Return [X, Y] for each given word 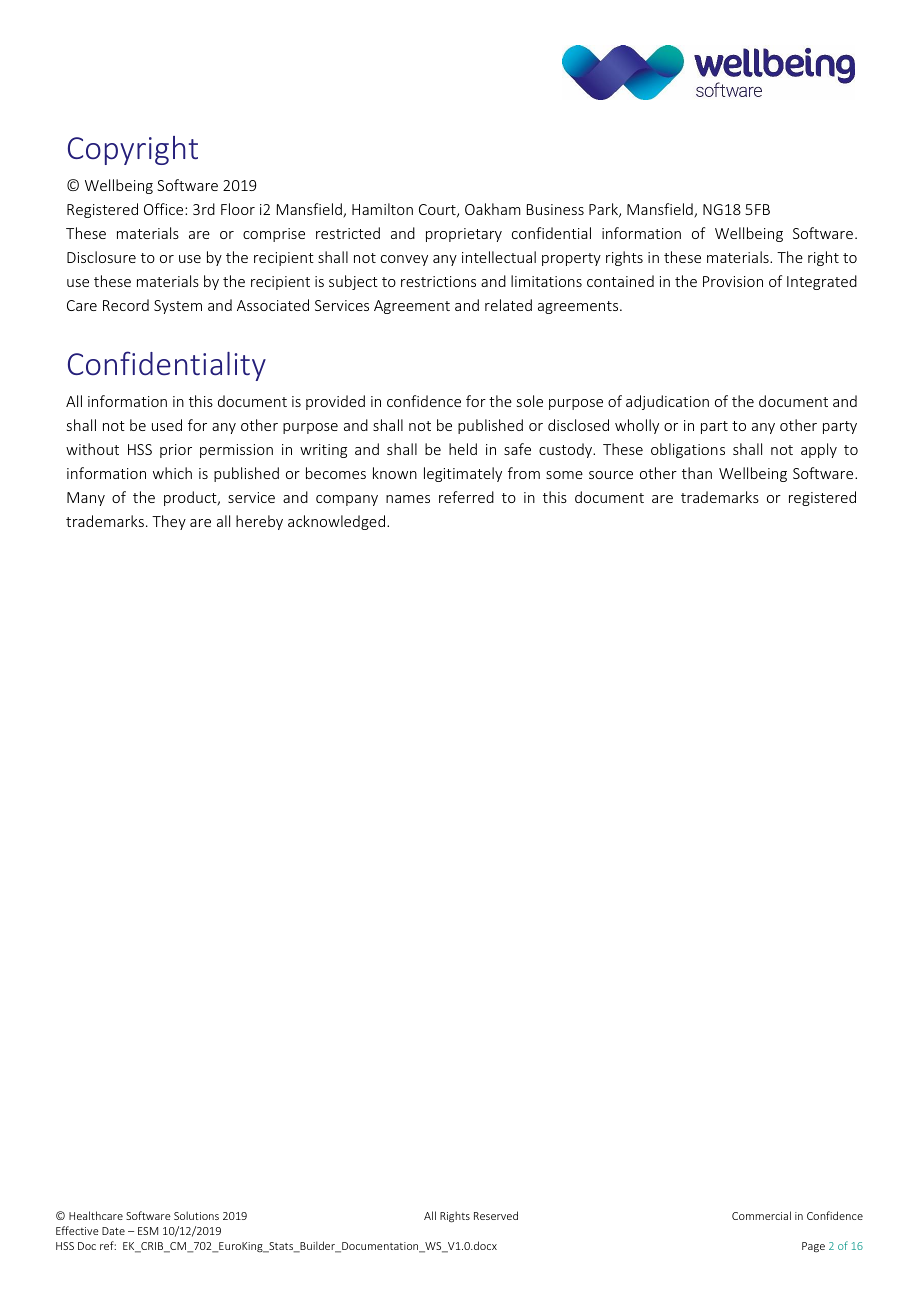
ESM [148, 1231]
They [169, 522]
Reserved [496, 1215]
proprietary [464, 235]
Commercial [761, 1215]
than [697, 473]
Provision [733, 281]
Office [165, 209]
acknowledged [336, 522]
